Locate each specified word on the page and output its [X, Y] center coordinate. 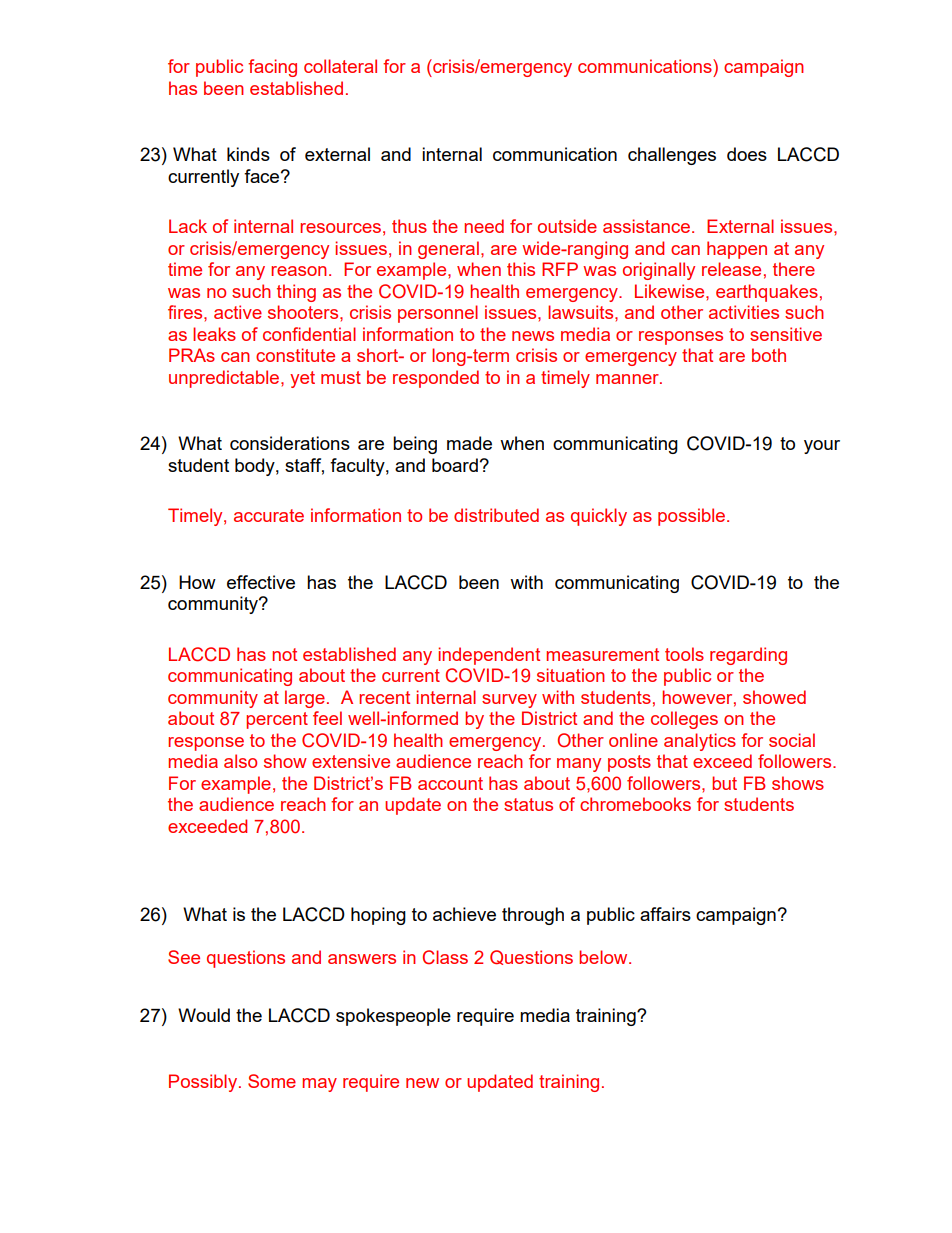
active [238, 312]
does [747, 154]
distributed [496, 515]
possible [693, 517]
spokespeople [393, 1017]
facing [272, 68]
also [240, 761]
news [533, 336]
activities [744, 312]
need [484, 226]
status [528, 804]
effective [261, 582]
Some [272, 1081]
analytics [700, 742]
